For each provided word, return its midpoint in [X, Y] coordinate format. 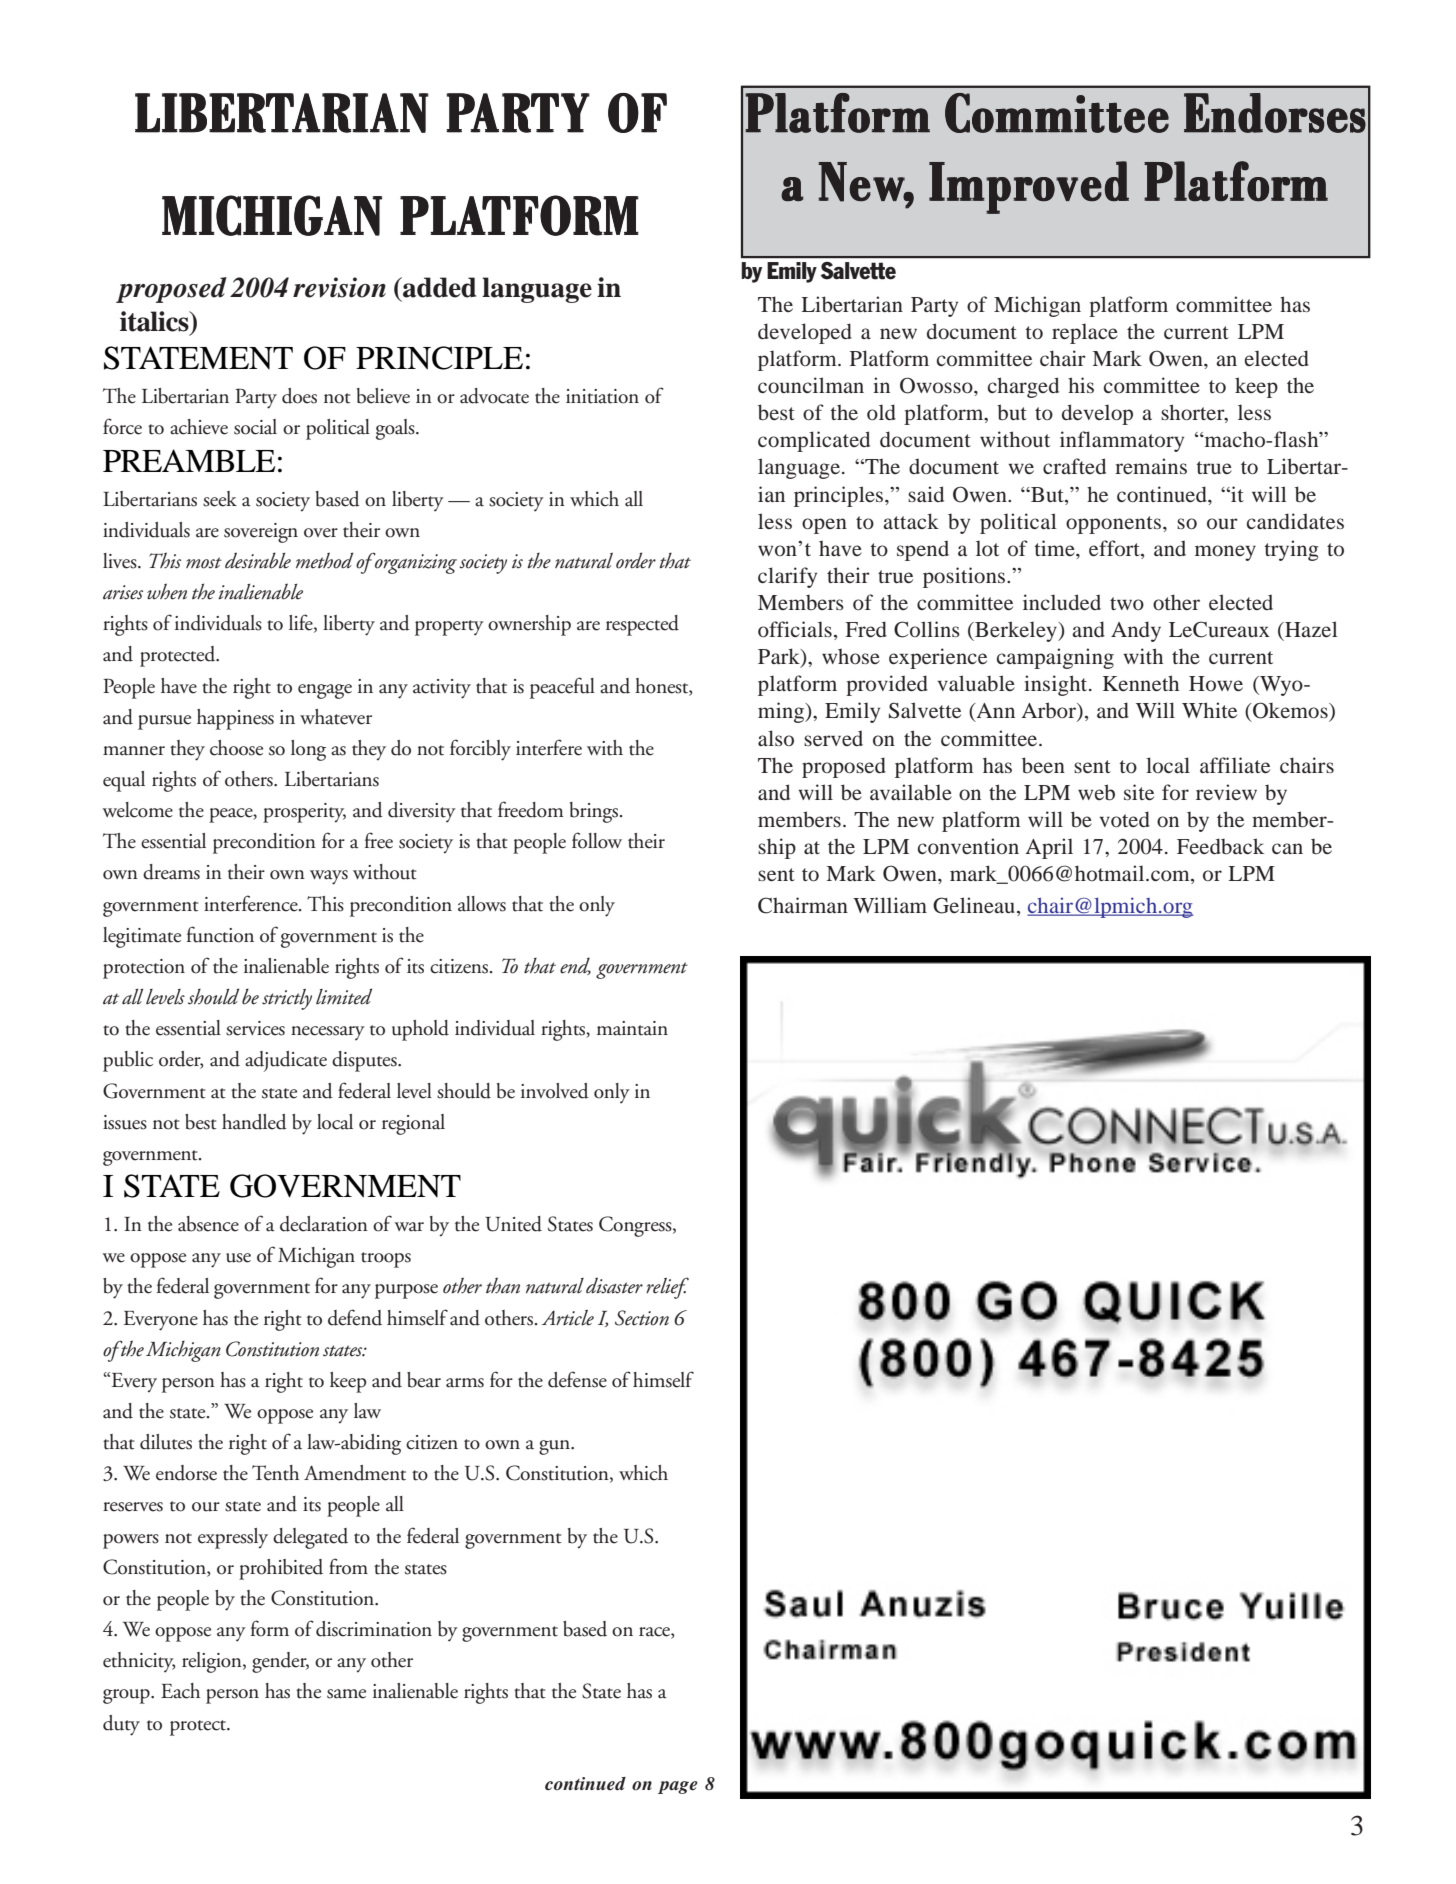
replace [1085, 333]
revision [339, 287]
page [678, 1787]
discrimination [374, 1629]
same [346, 1694]
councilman [811, 385]
